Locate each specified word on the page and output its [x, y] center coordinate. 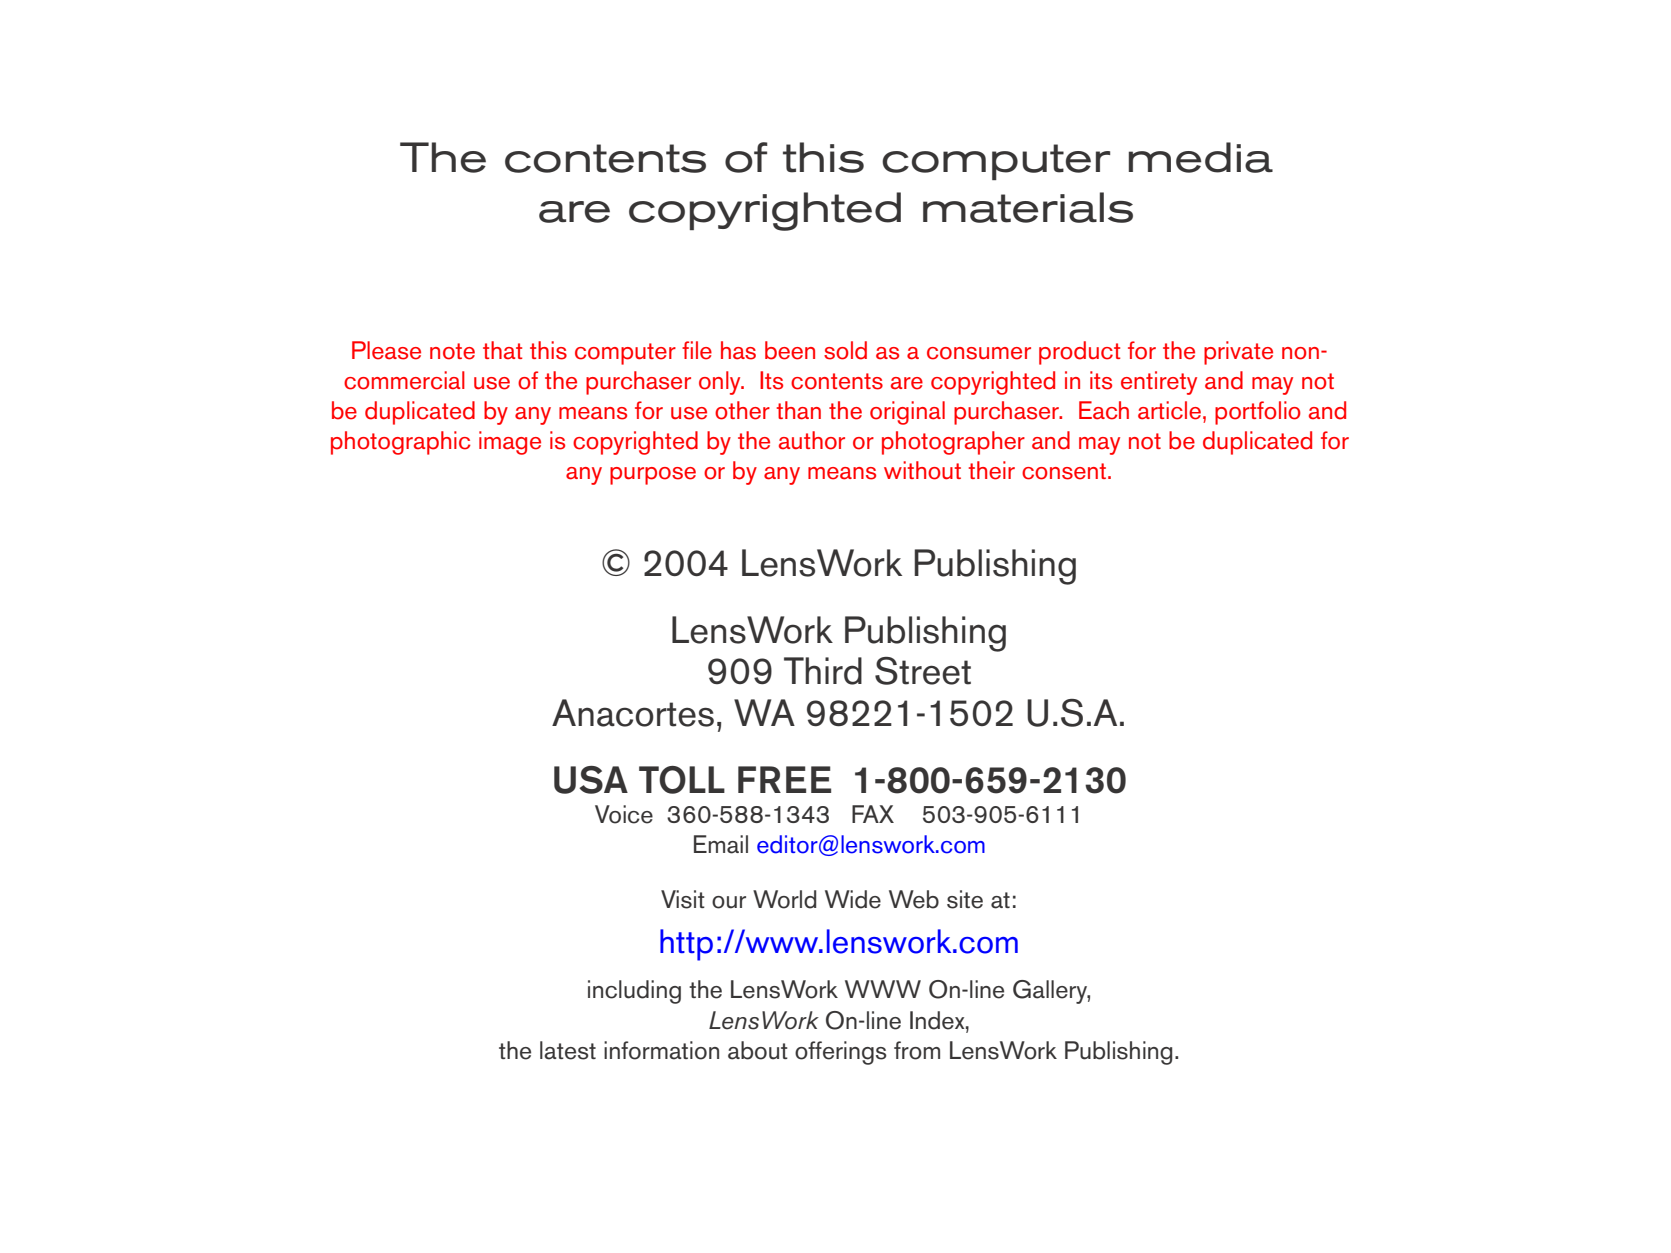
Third [823, 671]
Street [923, 671]
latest [568, 1050]
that [502, 350]
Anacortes [633, 713]
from [917, 1050]
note [452, 351]
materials [1028, 207]
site [965, 899]
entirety [1159, 383]
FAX [873, 814]
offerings [841, 1053]
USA [591, 780]
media [1201, 157]
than [799, 410]
